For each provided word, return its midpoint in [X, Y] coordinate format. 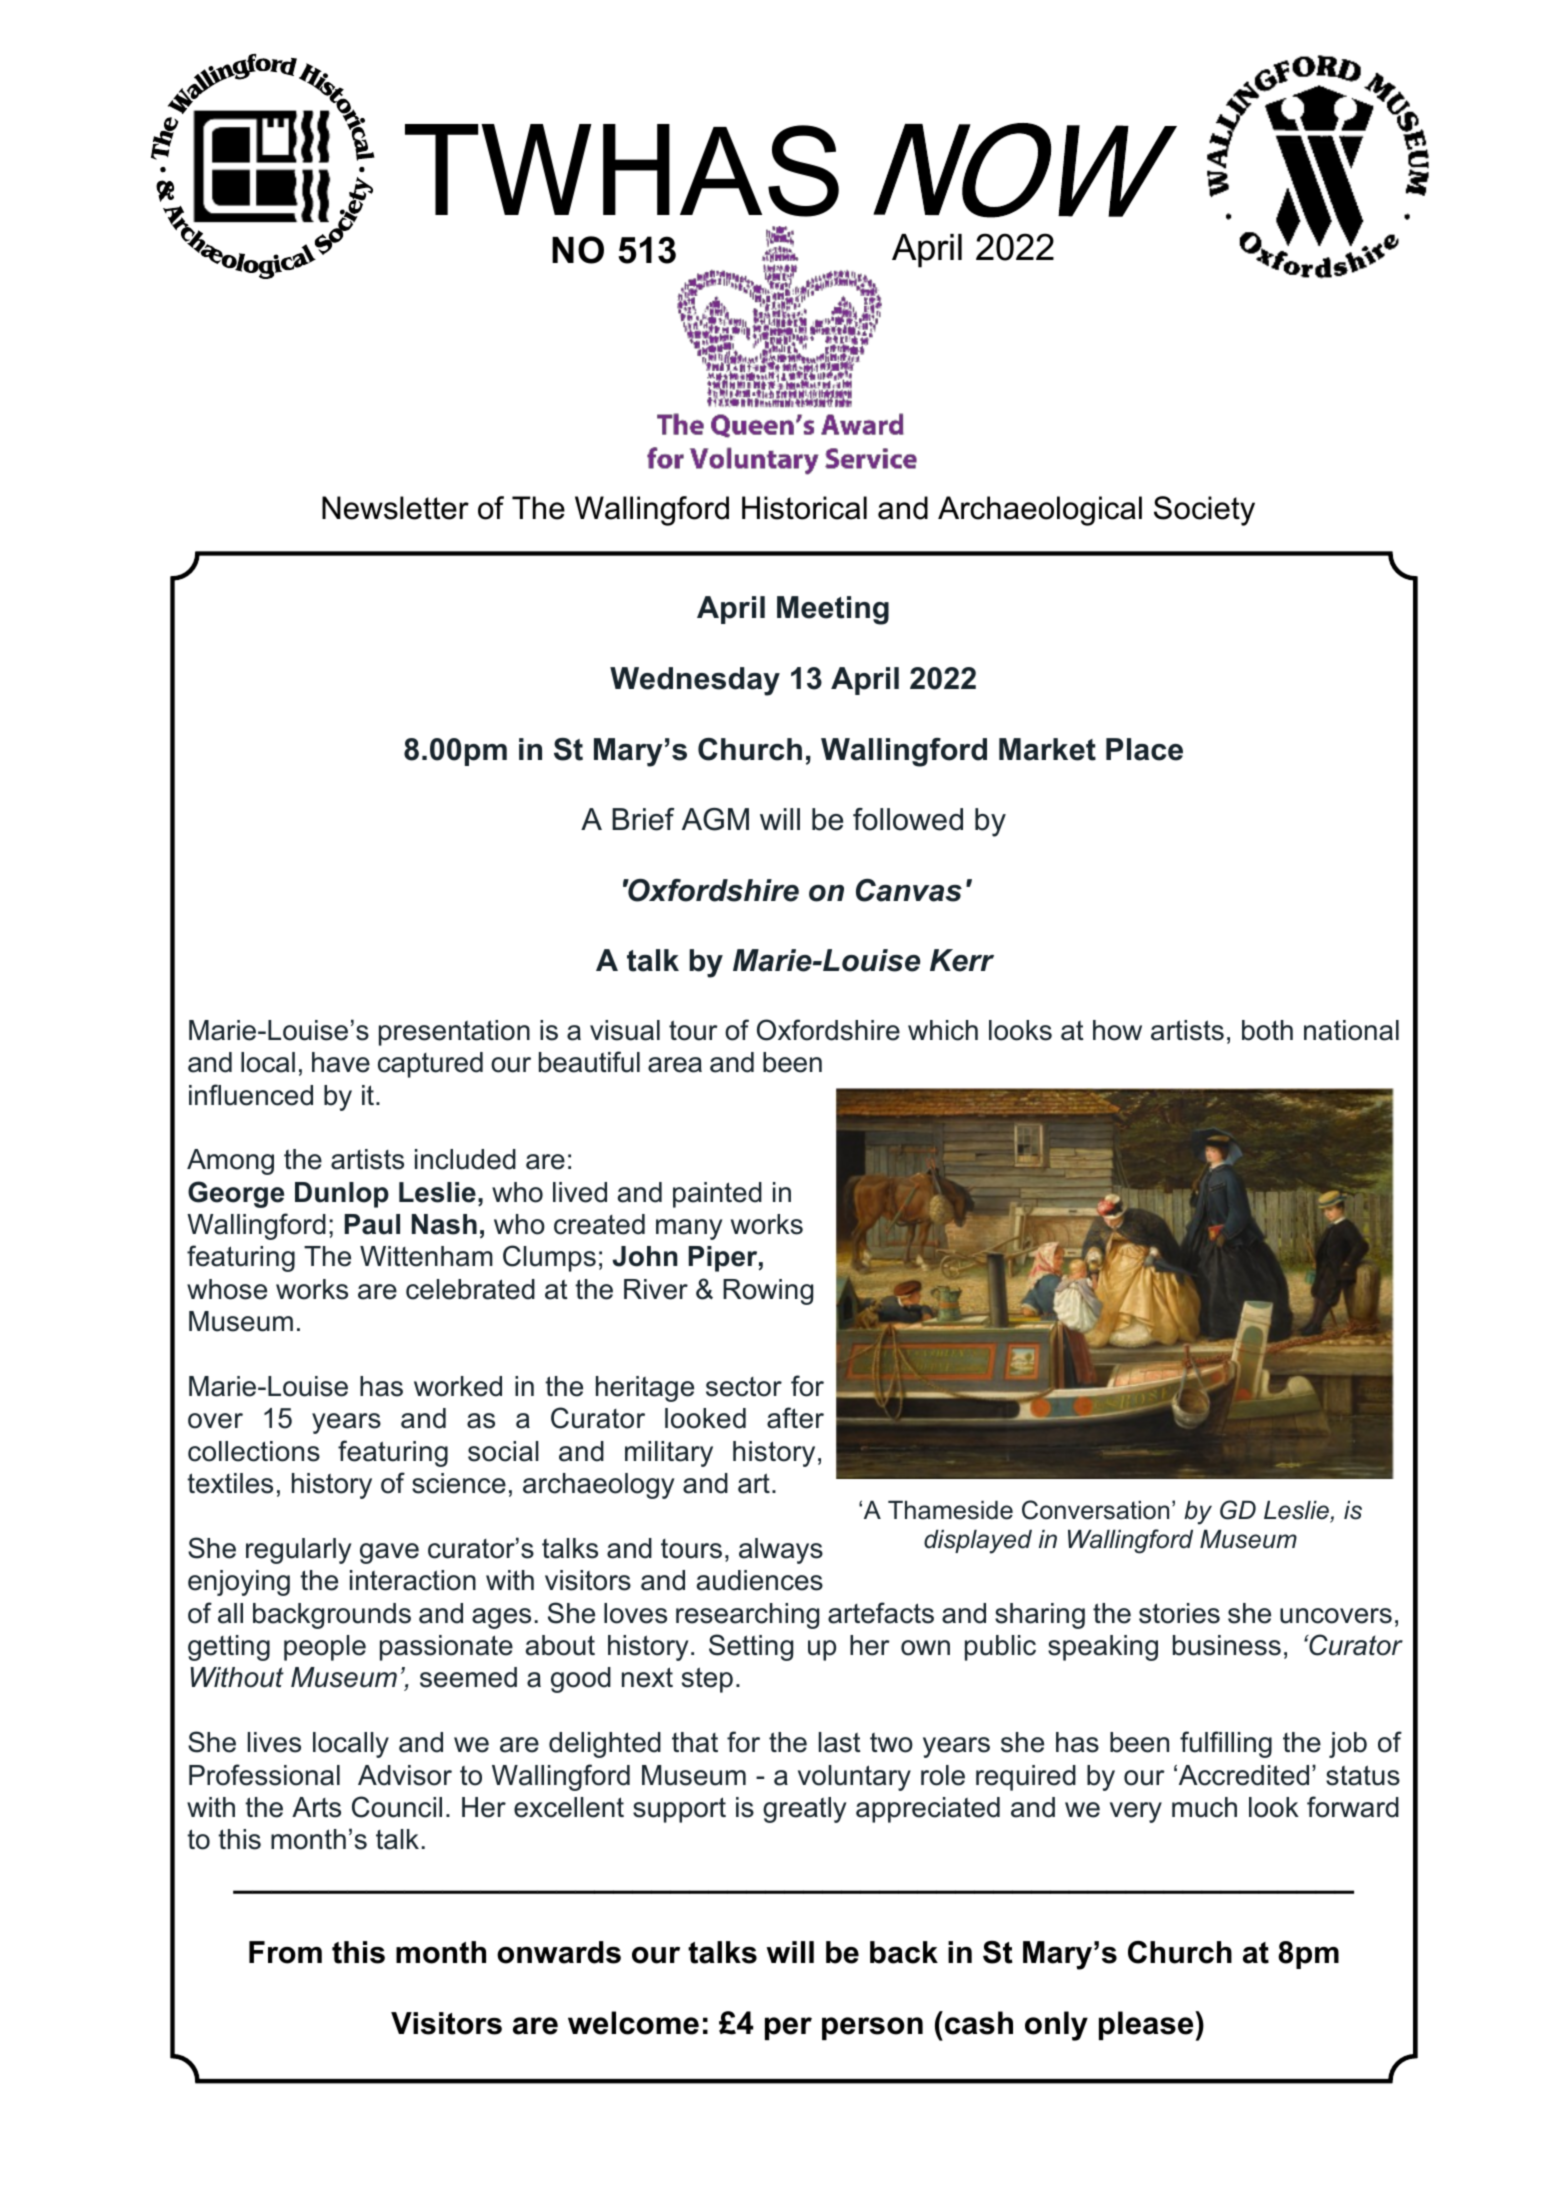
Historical [804, 508]
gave [389, 1553]
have [341, 1062]
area [675, 1065]
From [285, 1952]
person [872, 2028]
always [781, 1551]
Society [1204, 511]
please [1147, 2025]
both [1267, 1030]
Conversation [1095, 1510]
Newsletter [395, 508]
